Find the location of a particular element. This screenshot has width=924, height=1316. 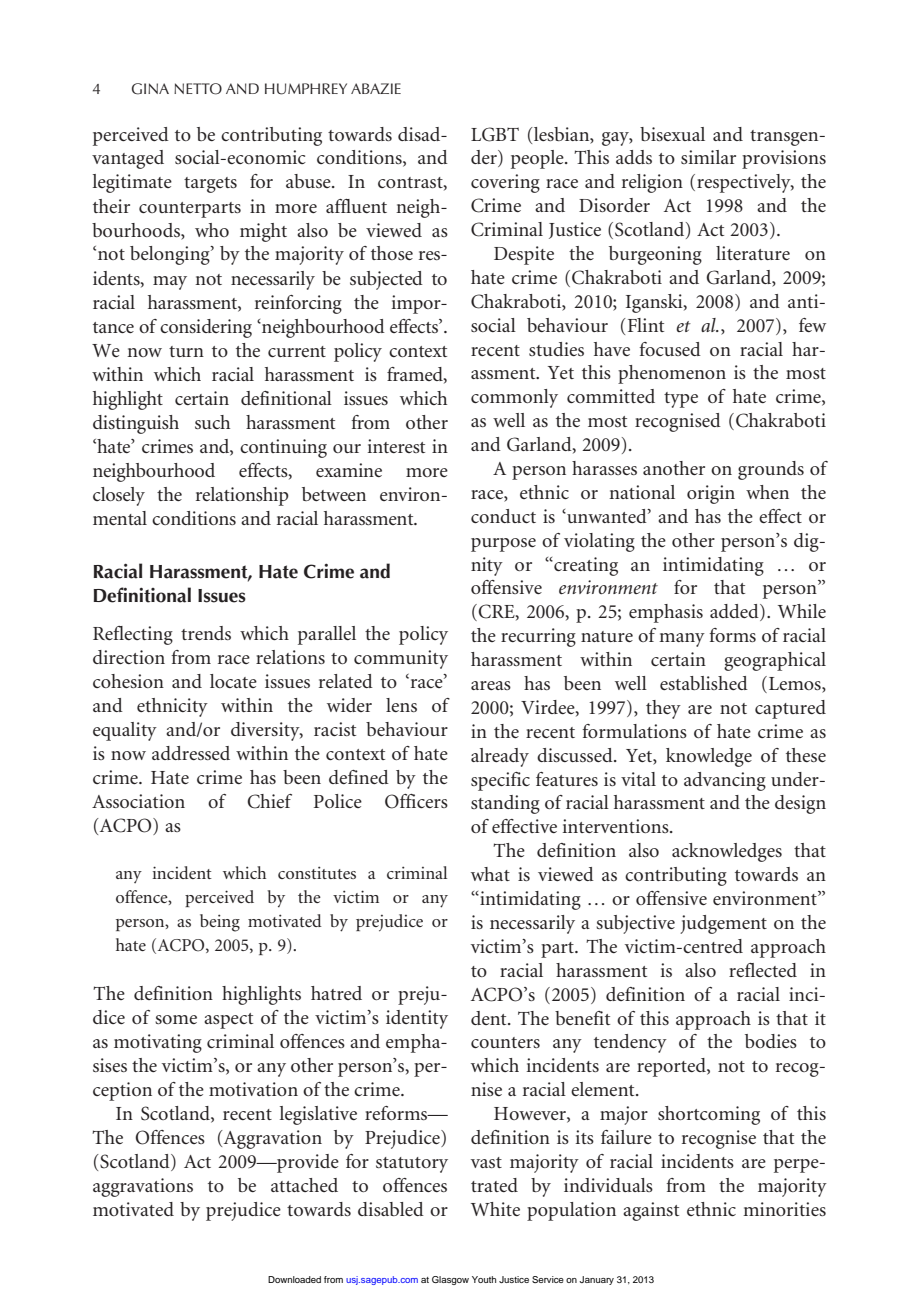

GINA is located at coordinates (150, 89).
